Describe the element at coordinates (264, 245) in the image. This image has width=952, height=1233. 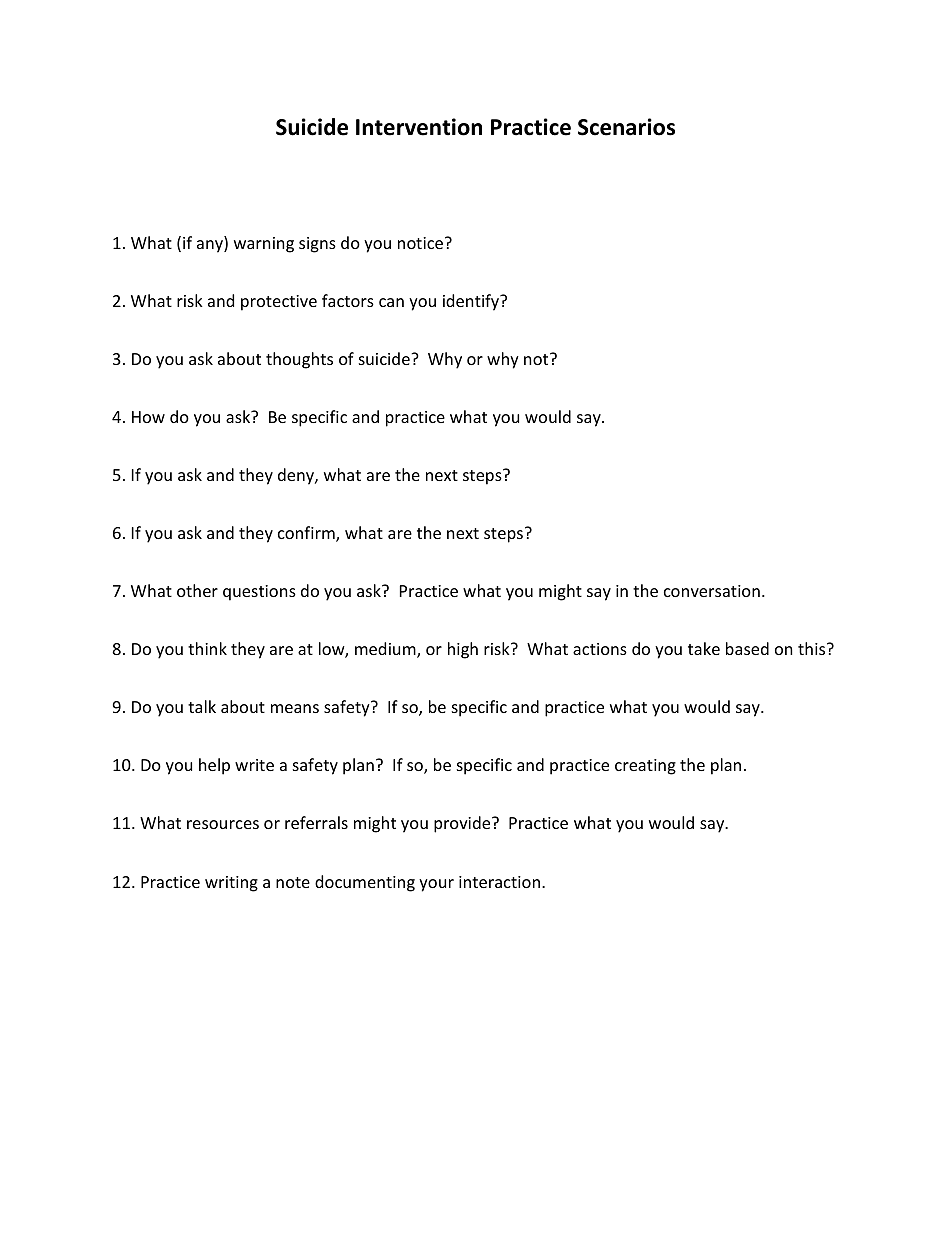
I see `warning` at that location.
